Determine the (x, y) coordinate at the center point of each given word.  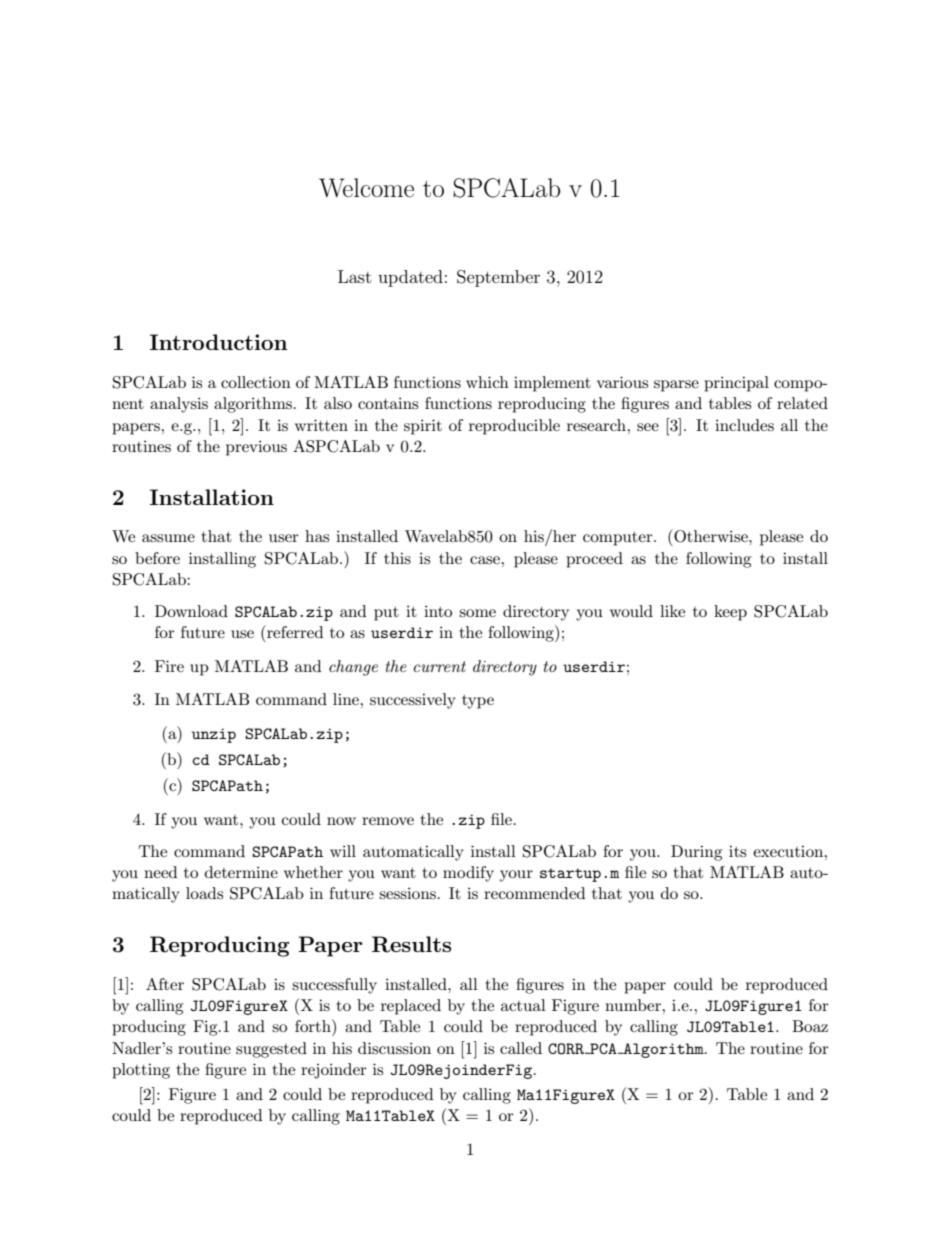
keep (730, 613)
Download (191, 611)
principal (736, 384)
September (498, 278)
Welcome (366, 188)
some (477, 613)
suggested (271, 1050)
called (521, 1048)
